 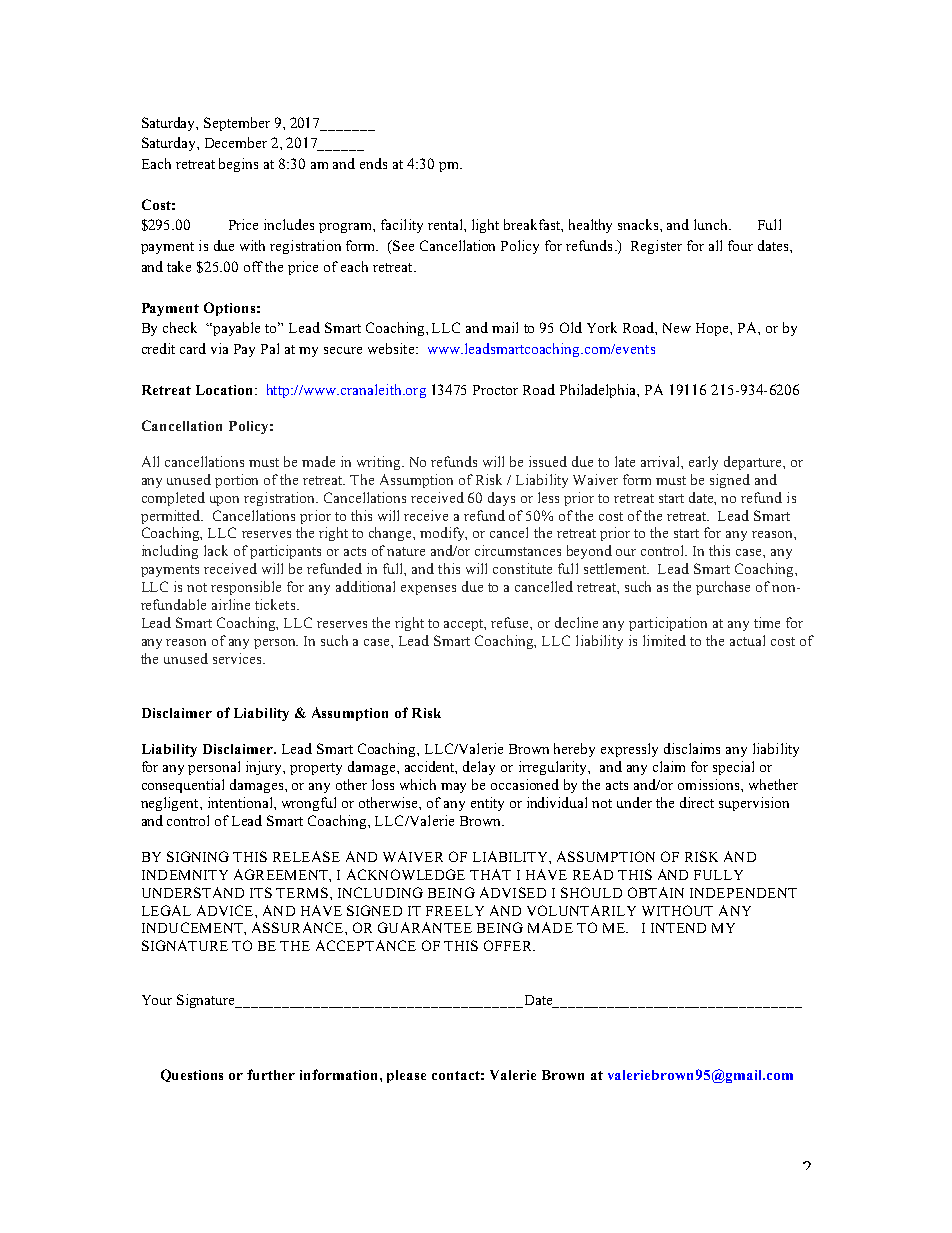 I want to click on INTEND, so click(x=678, y=928).
